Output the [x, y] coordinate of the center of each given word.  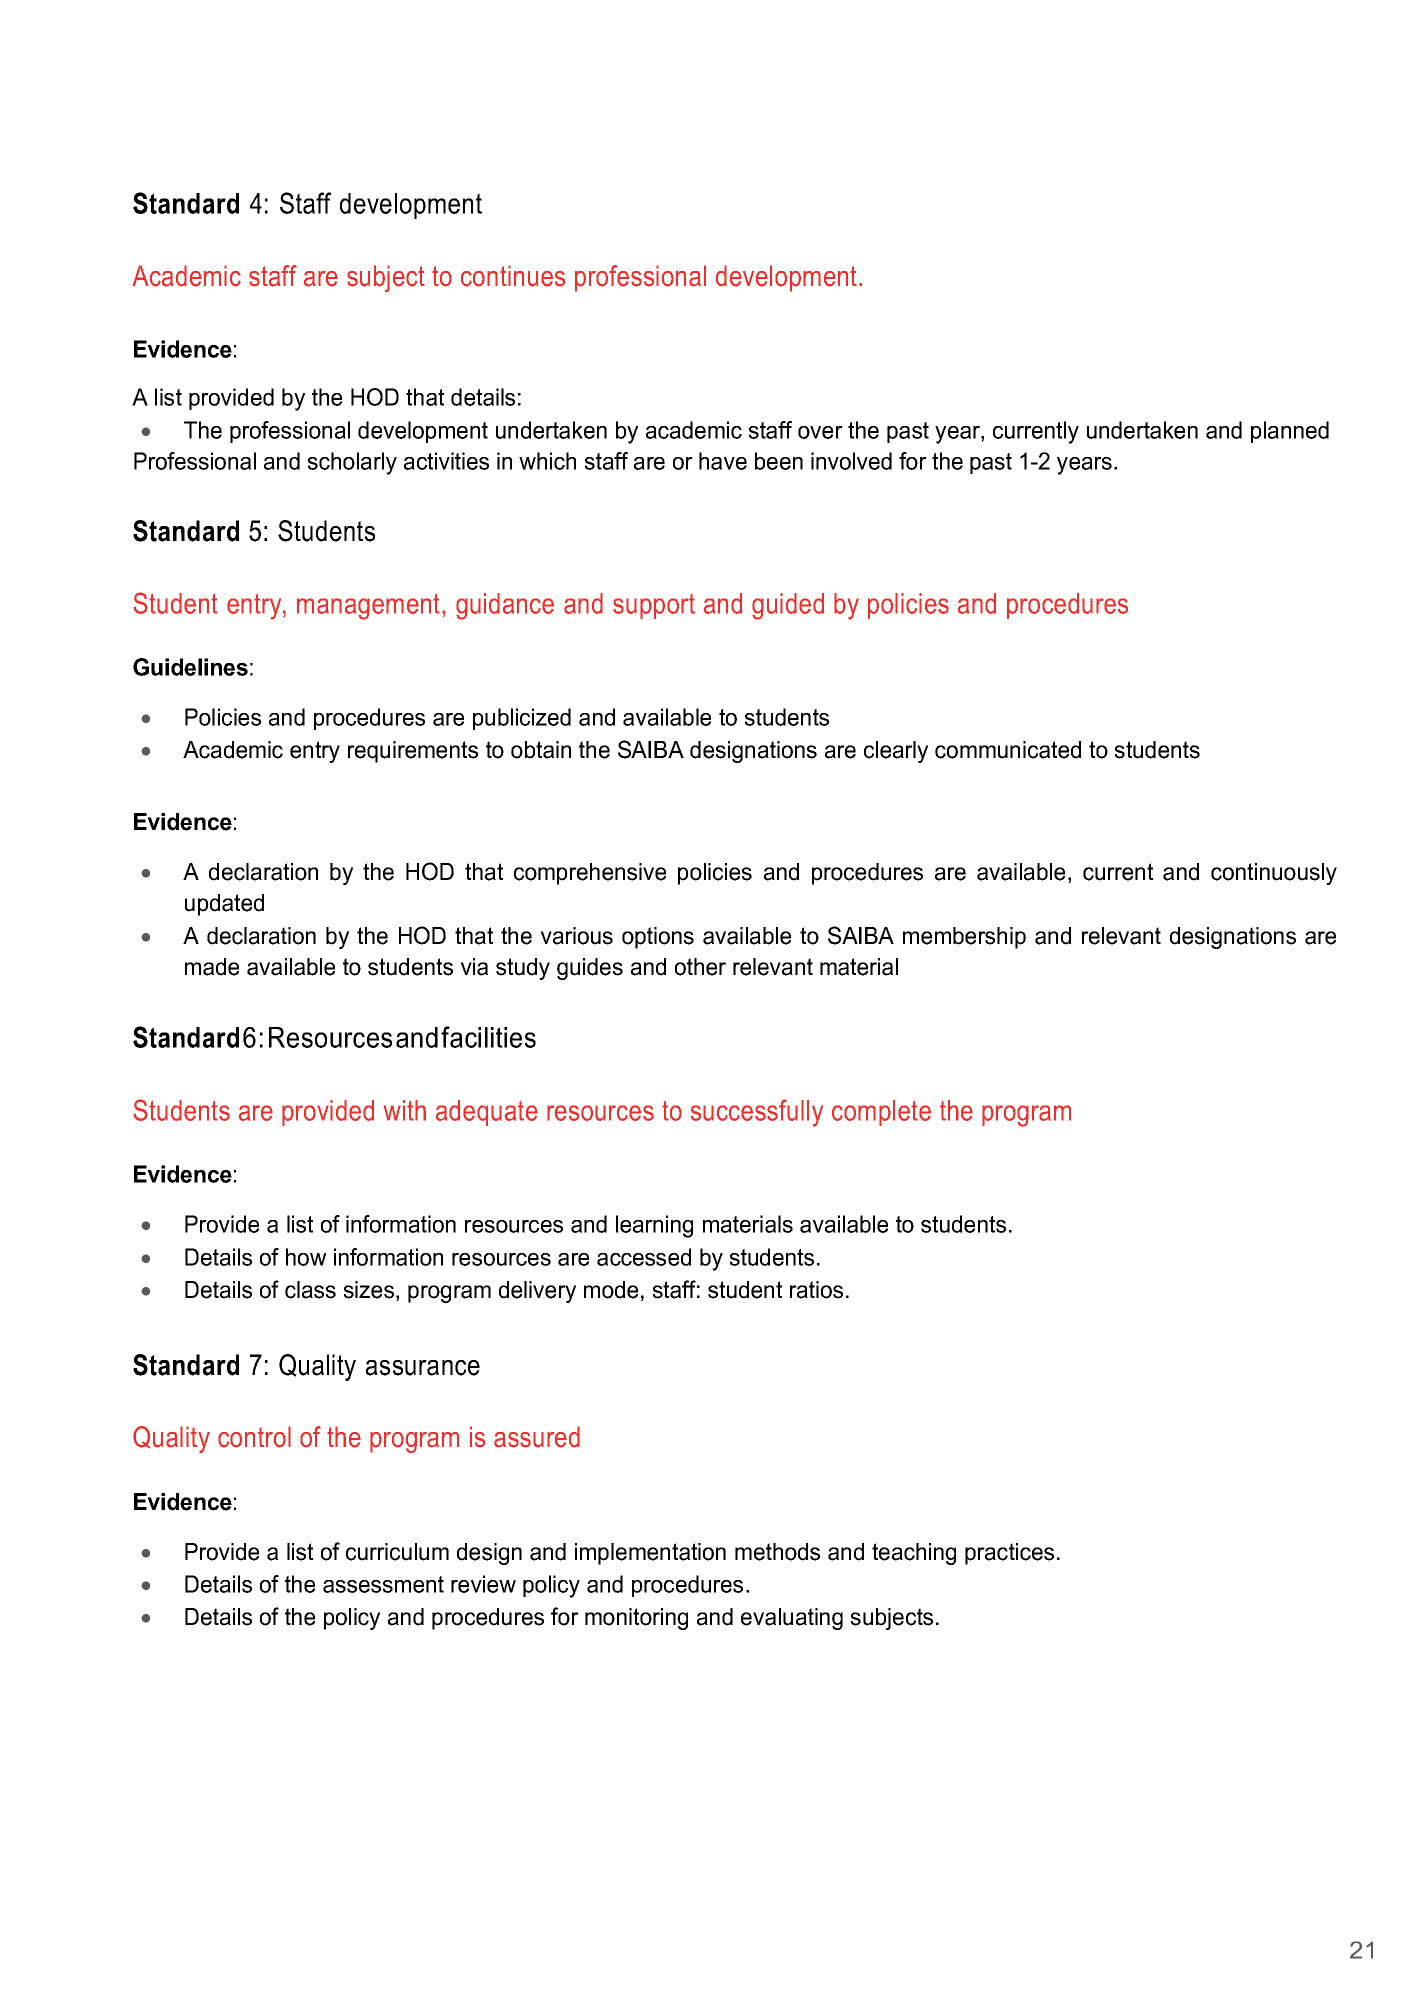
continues [513, 276]
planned [1290, 432]
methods [777, 1552]
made [212, 967]
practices [1009, 1554]
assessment [383, 1584]
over [820, 432]
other [700, 967]
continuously [1274, 874]
